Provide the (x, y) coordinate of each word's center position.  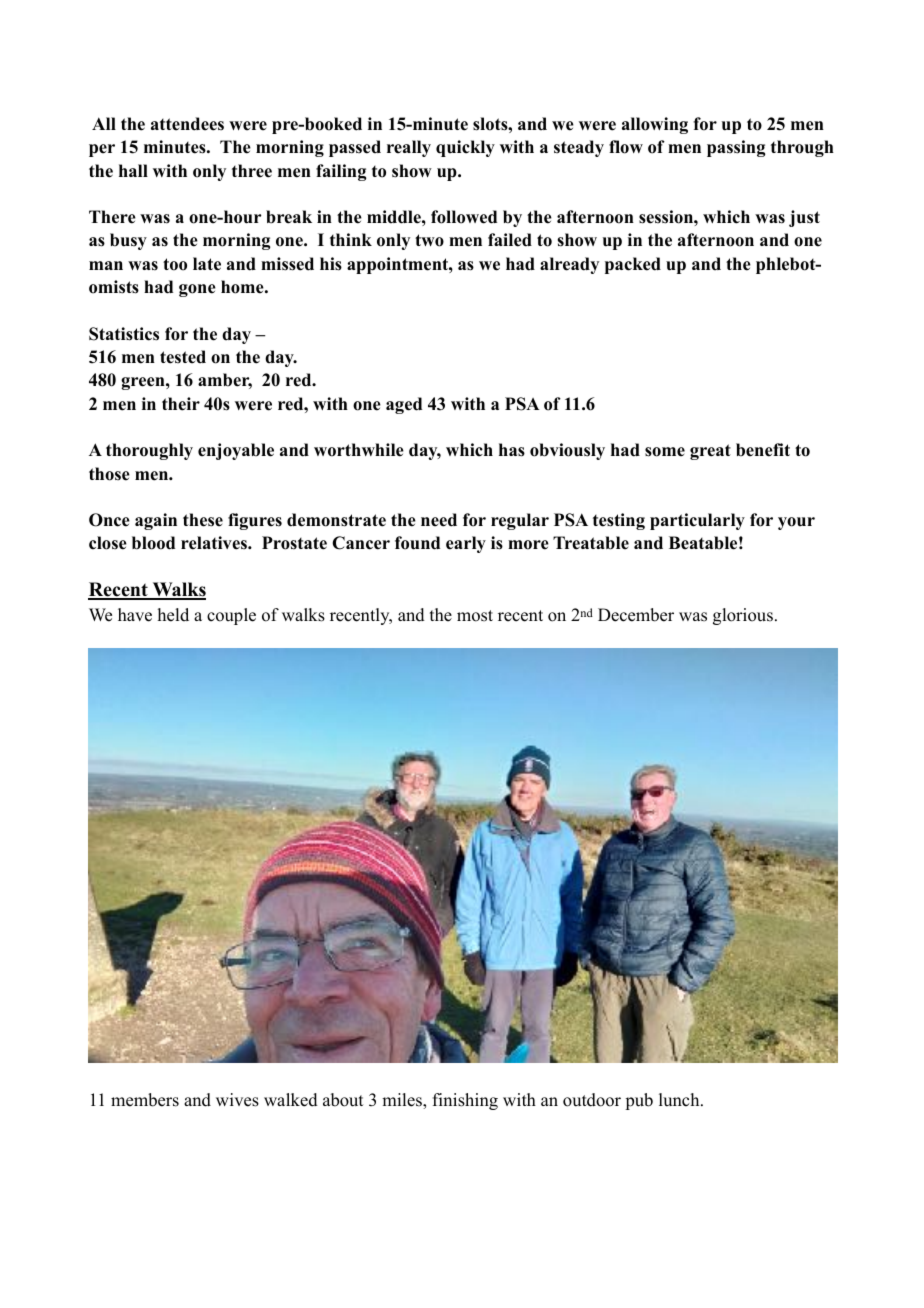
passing (736, 148)
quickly (465, 148)
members (145, 1100)
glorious (743, 616)
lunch (680, 1100)
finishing (465, 1101)
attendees (187, 124)
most (475, 616)
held (173, 615)
